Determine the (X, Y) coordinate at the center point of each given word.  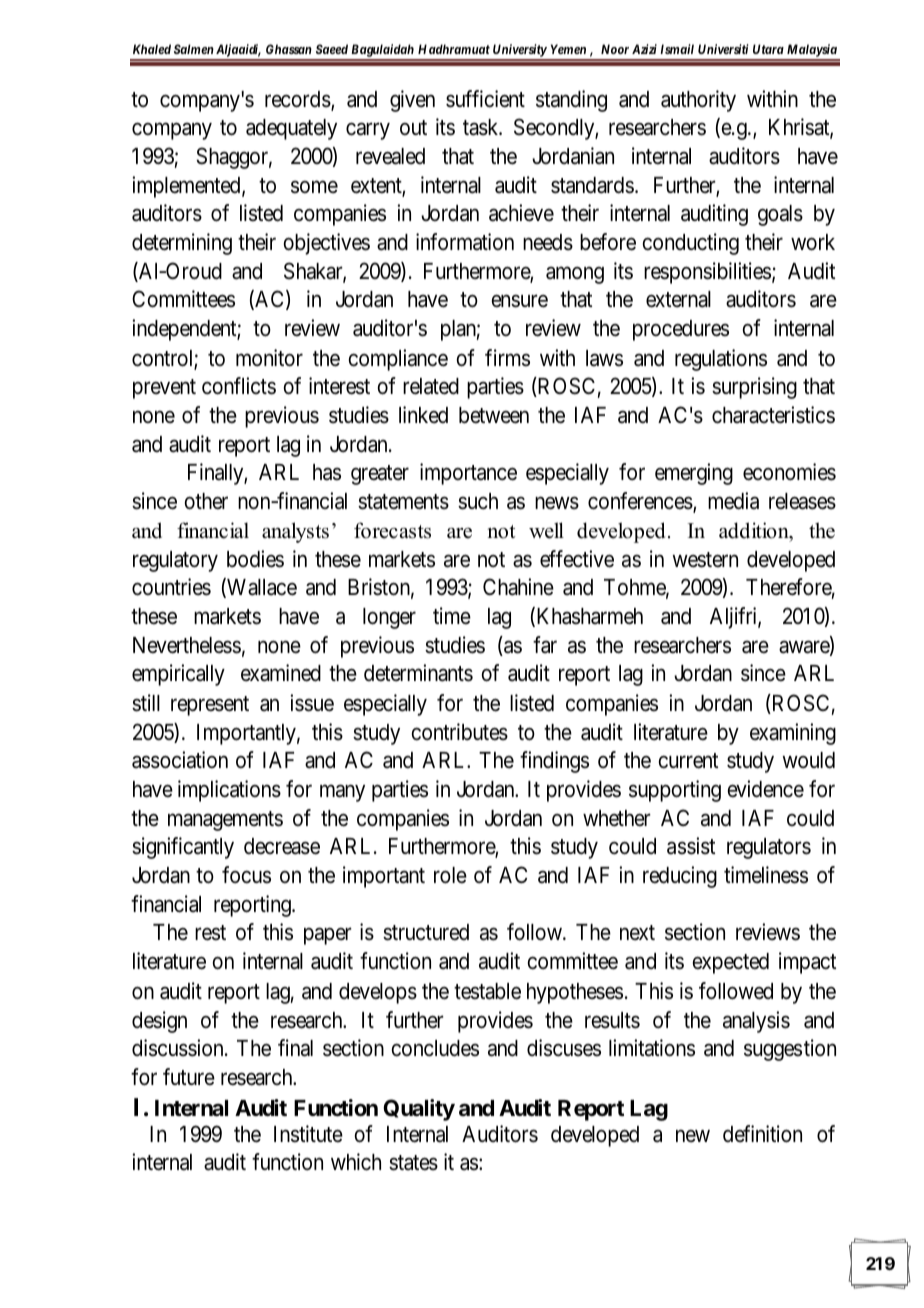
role (450, 875)
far (545, 645)
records (298, 99)
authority (698, 101)
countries (171, 587)
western (705, 560)
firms (507, 358)
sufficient (485, 99)
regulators (769, 848)
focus (246, 875)
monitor (269, 358)
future (189, 1077)
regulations (721, 360)
